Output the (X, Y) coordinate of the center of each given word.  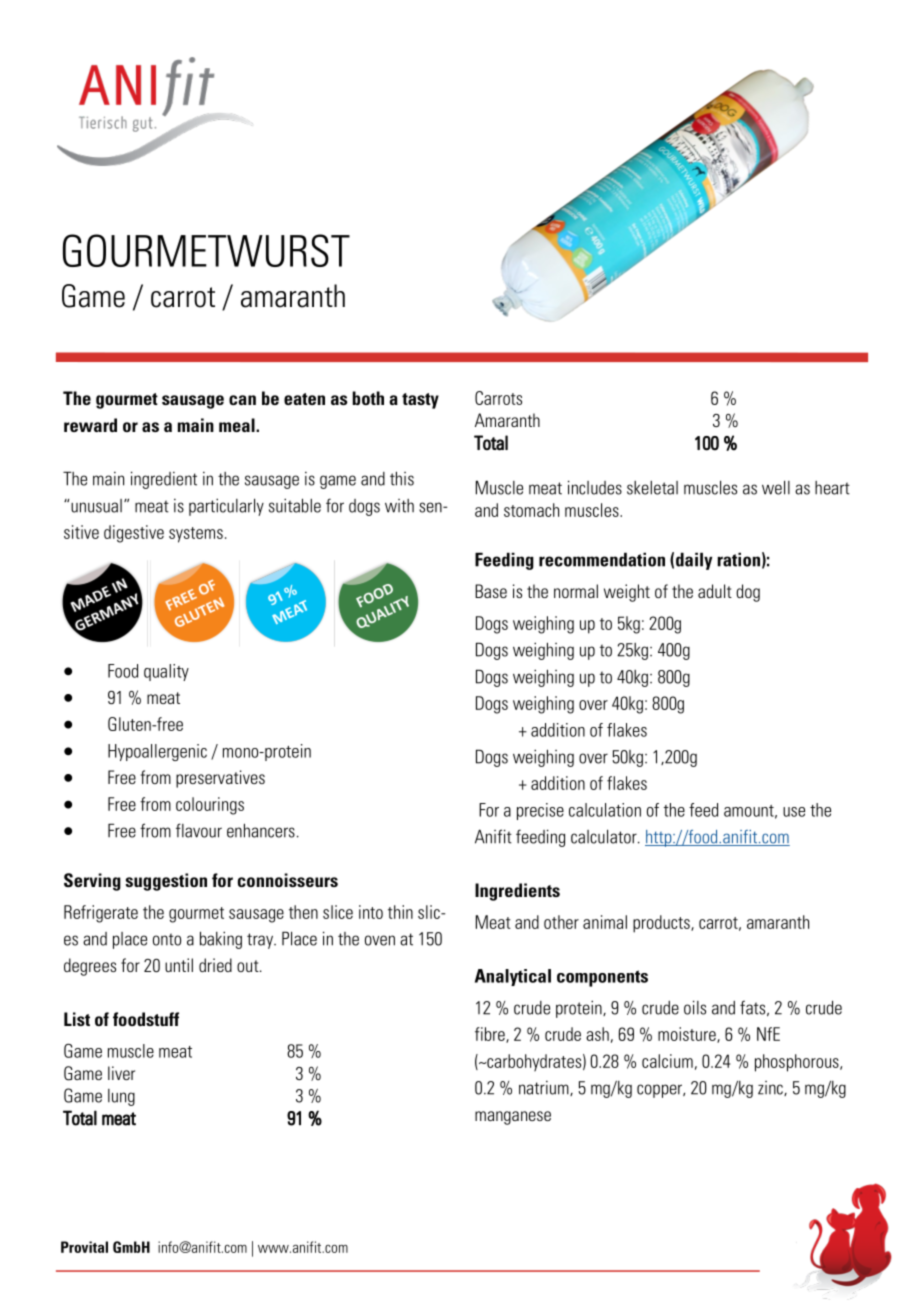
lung (121, 1097)
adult (715, 591)
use (794, 812)
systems (196, 535)
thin (400, 912)
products (662, 924)
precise (540, 811)
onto (167, 939)
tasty (420, 401)
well (776, 487)
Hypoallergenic (157, 752)
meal (238, 425)
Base (491, 591)
